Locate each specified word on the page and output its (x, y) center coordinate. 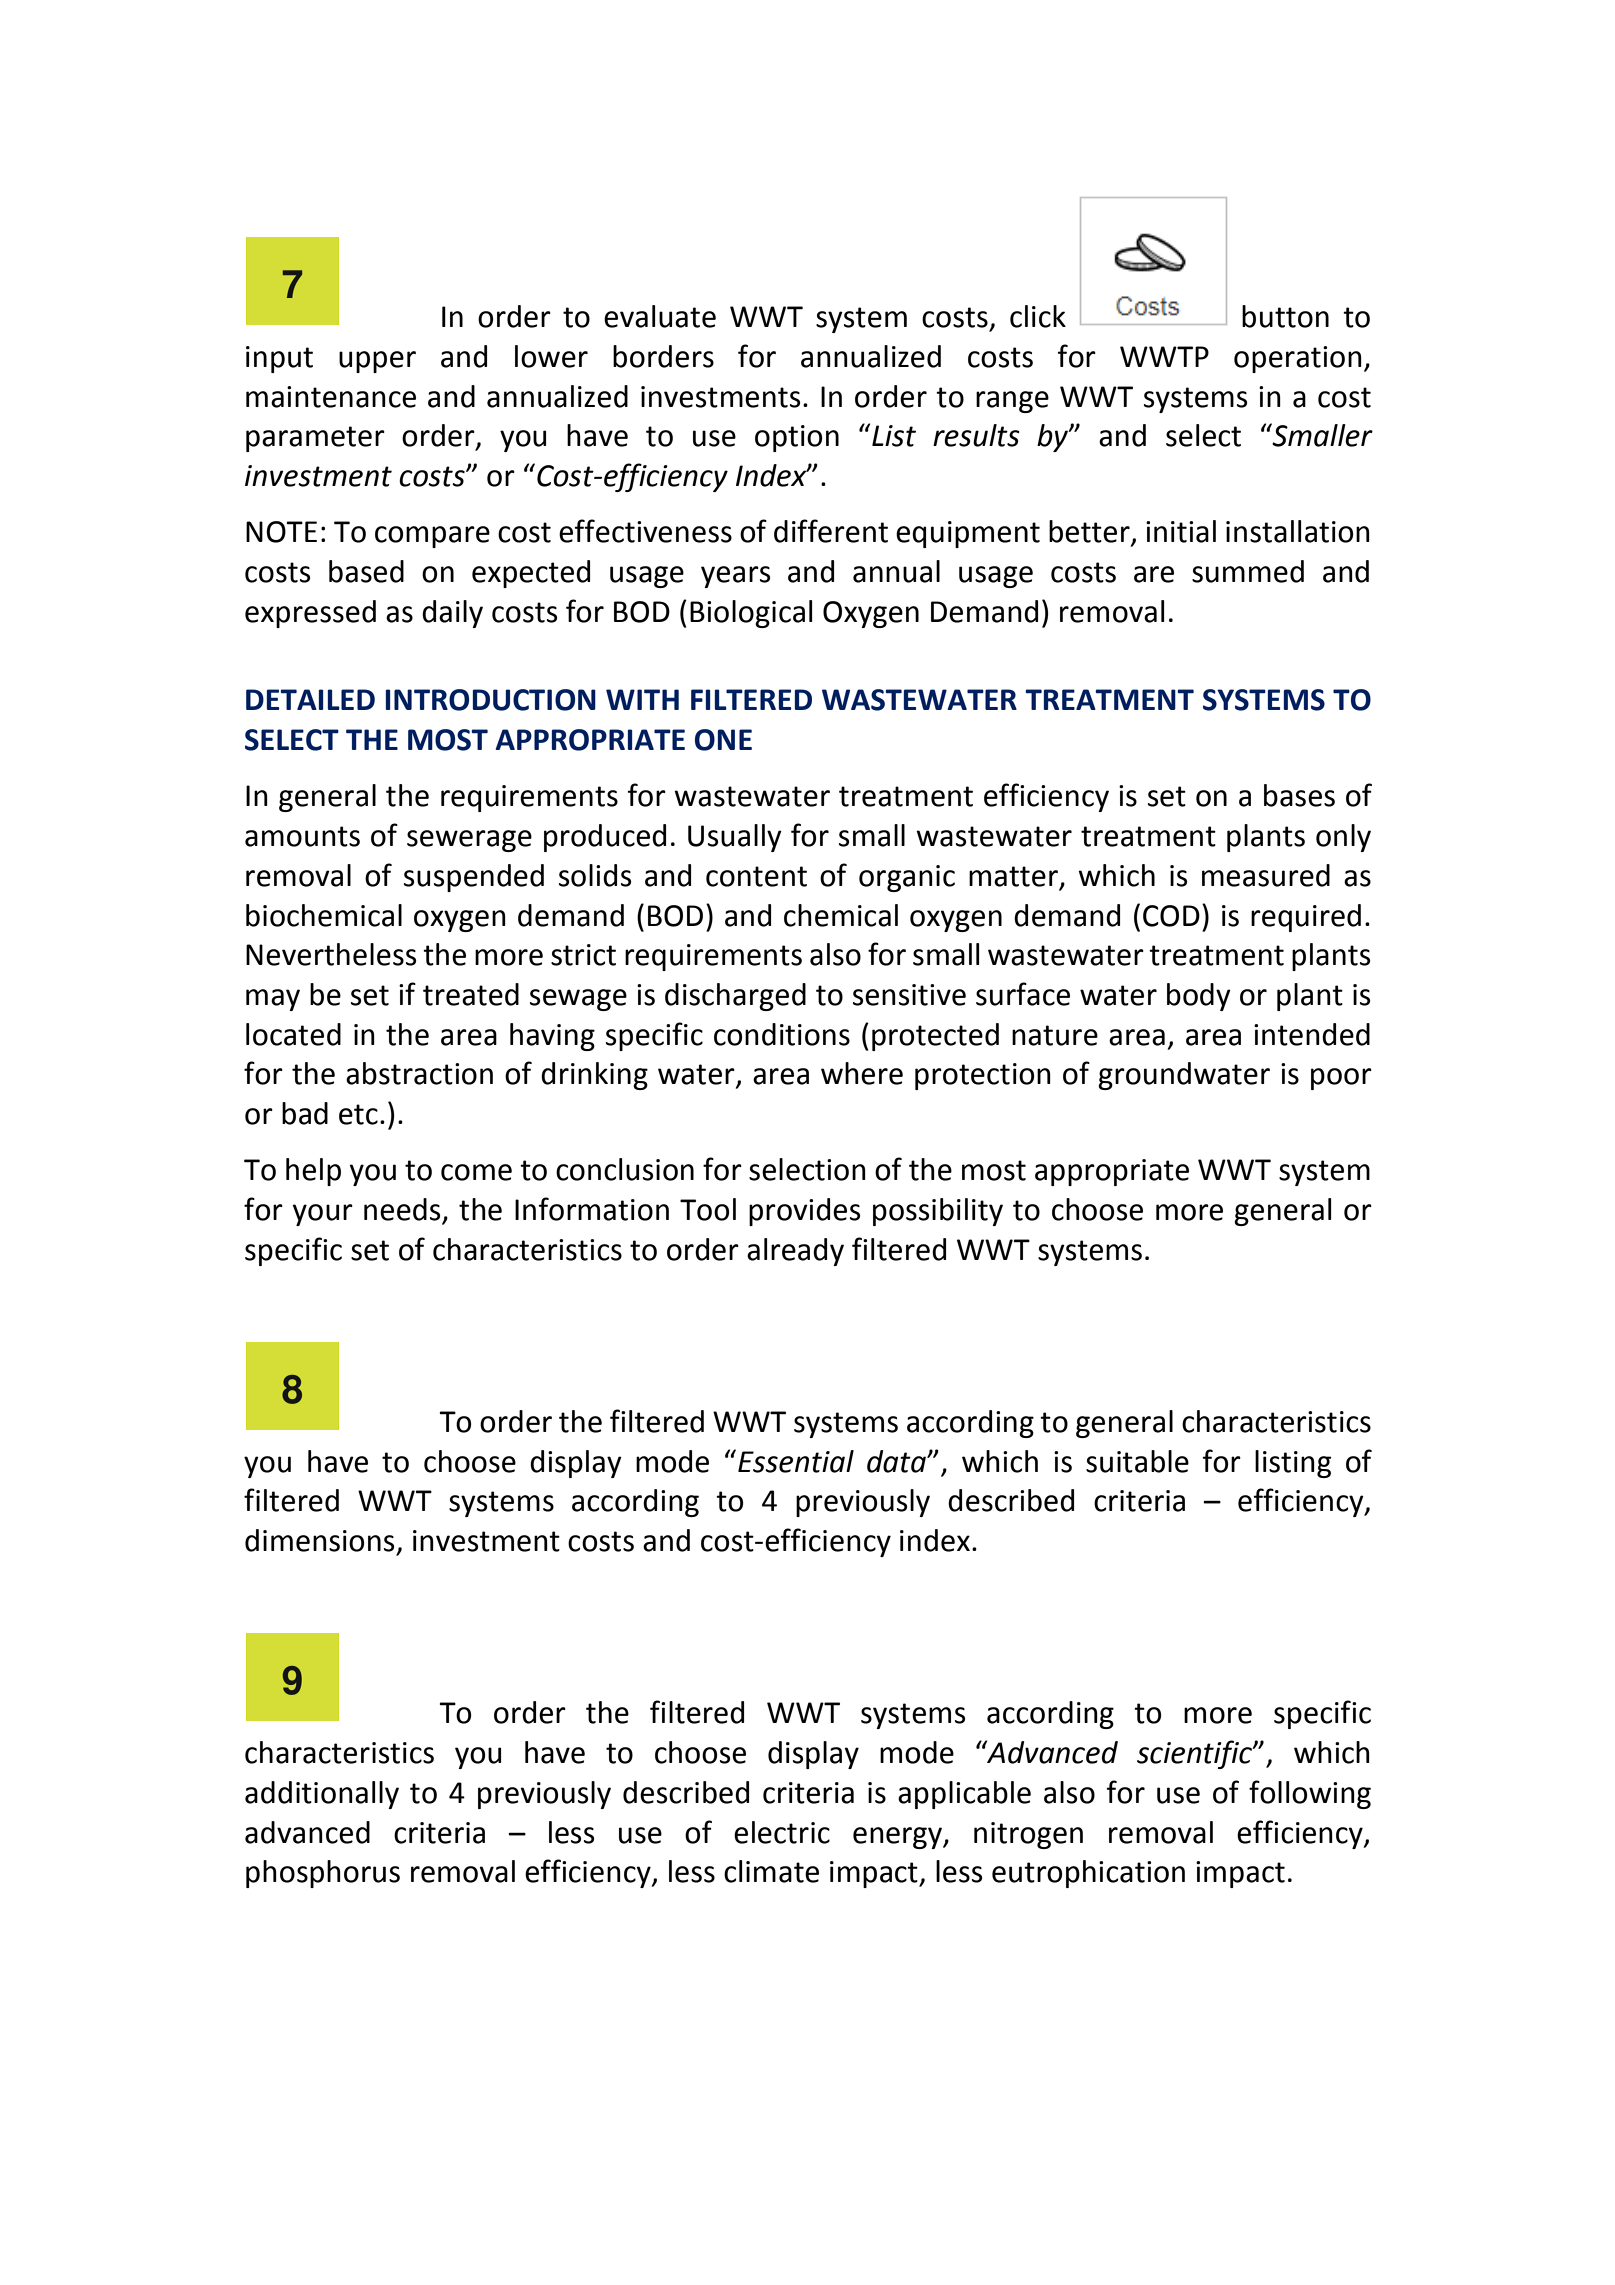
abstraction (419, 1073)
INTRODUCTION (491, 700)
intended (1312, 1034)
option (797, 438)
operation (1298, 359)
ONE (723, 740)
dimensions (319, 1540)
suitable (1137, 1461)
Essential (796, 1461)
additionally (322, 1795)
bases (1299, 795)
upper (377, 362)
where (862, 1073)
